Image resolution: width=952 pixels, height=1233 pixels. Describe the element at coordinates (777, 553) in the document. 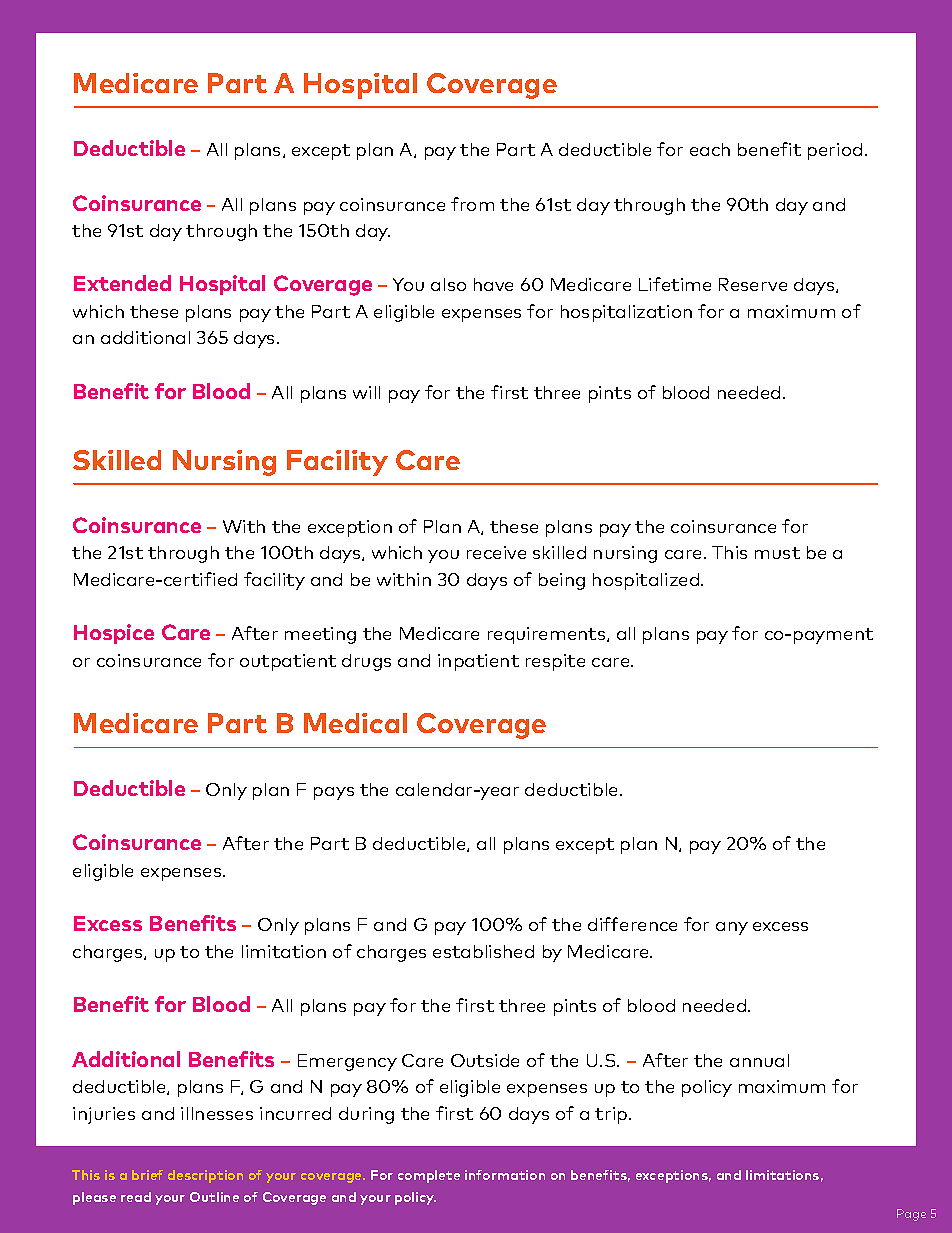

I see `must` at that location.
